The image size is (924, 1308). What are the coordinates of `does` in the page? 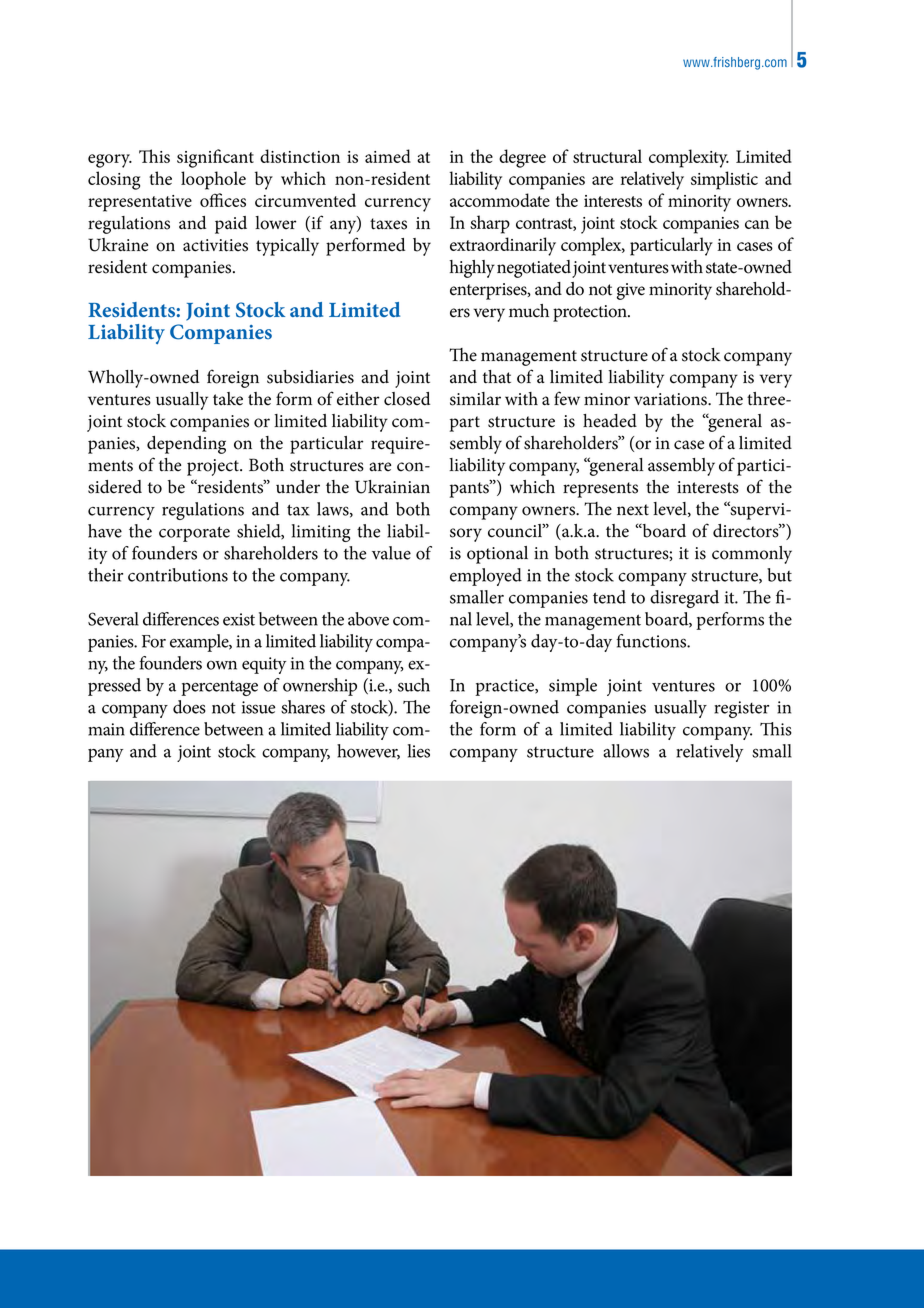 It's located at (189, 707).
